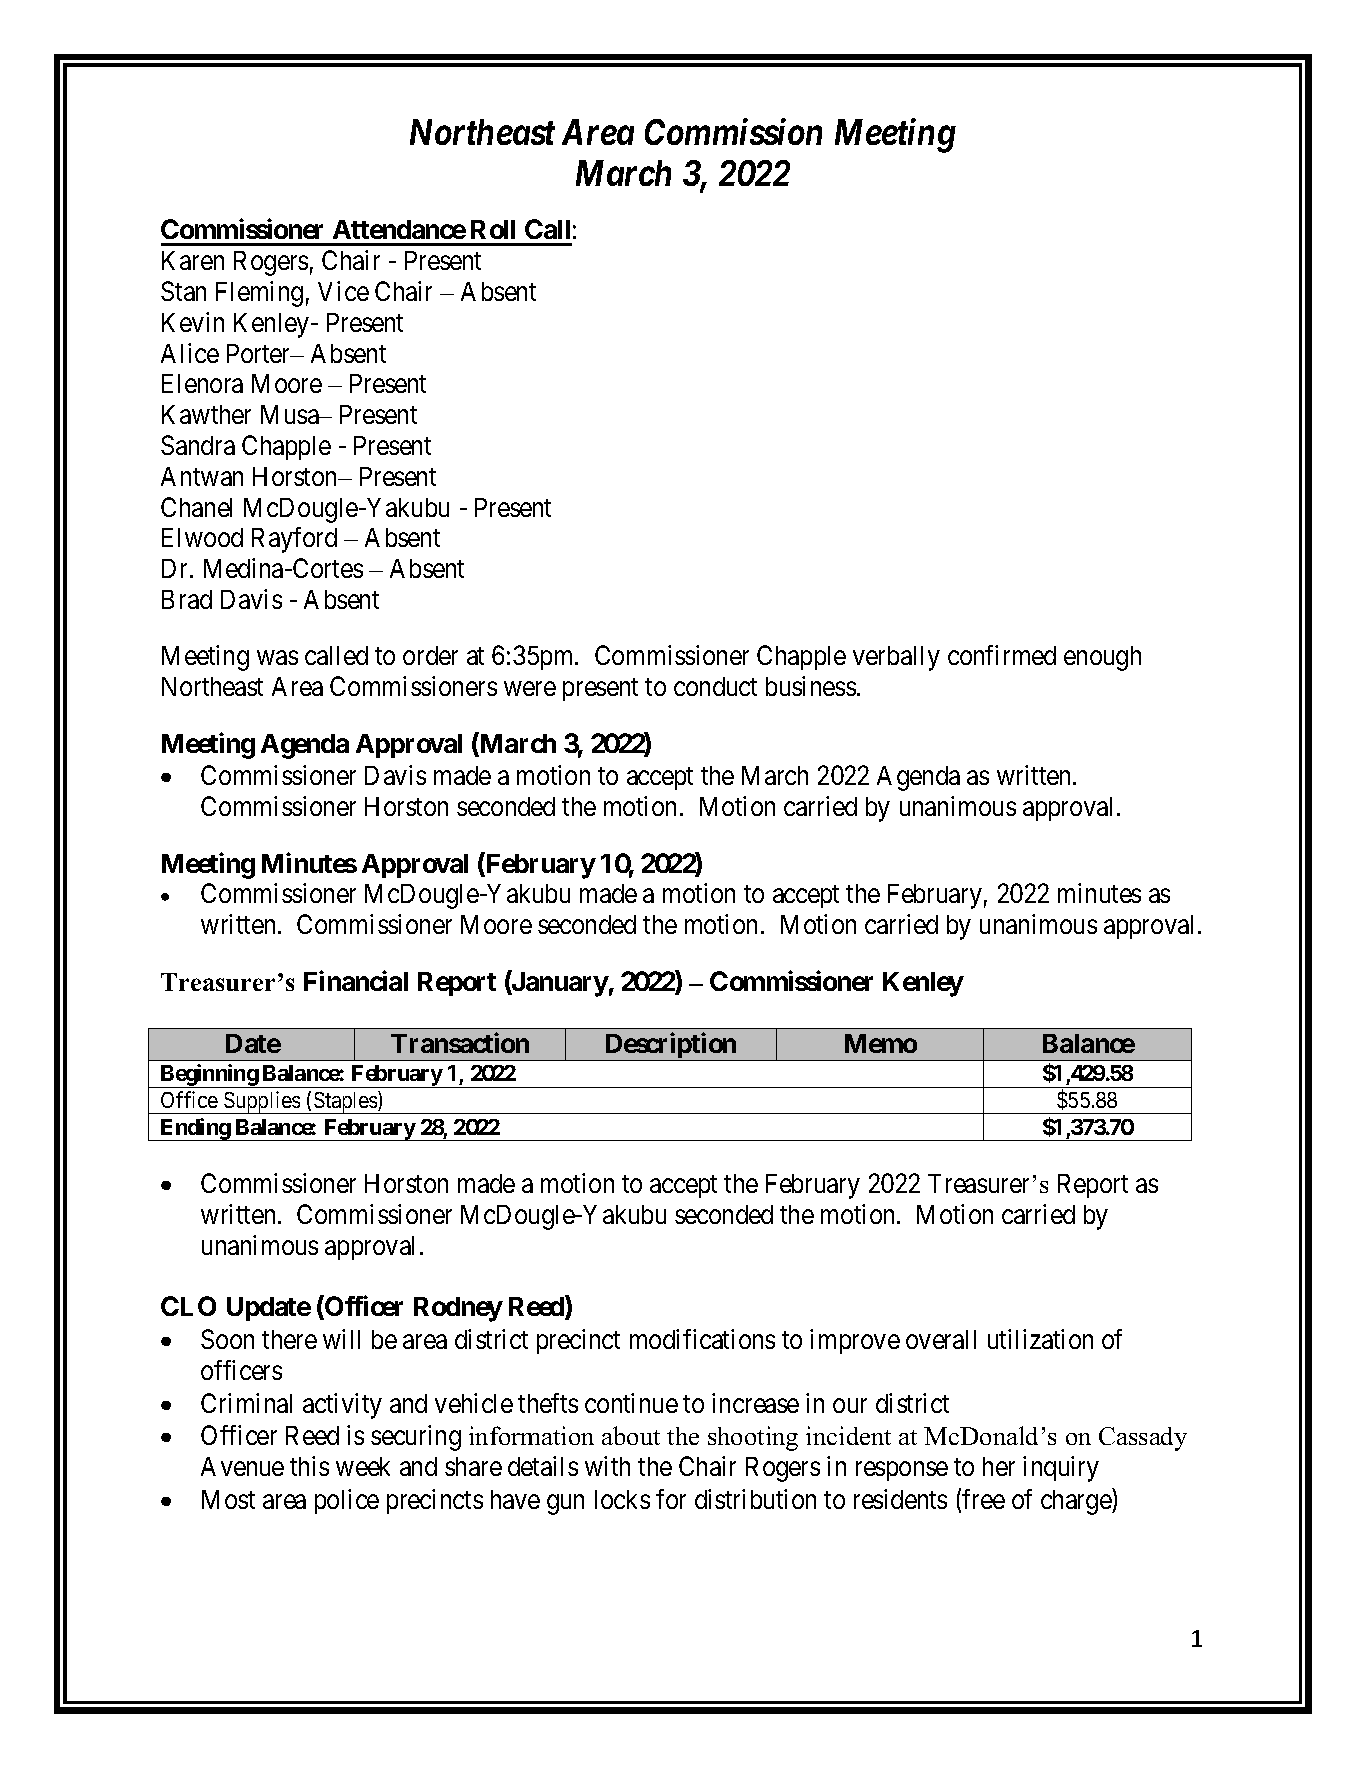 This screenshot has width=1365, height=1767. Describe the element at coordinates (356, 980) in the screenshot. I see `Financial` at that location.
